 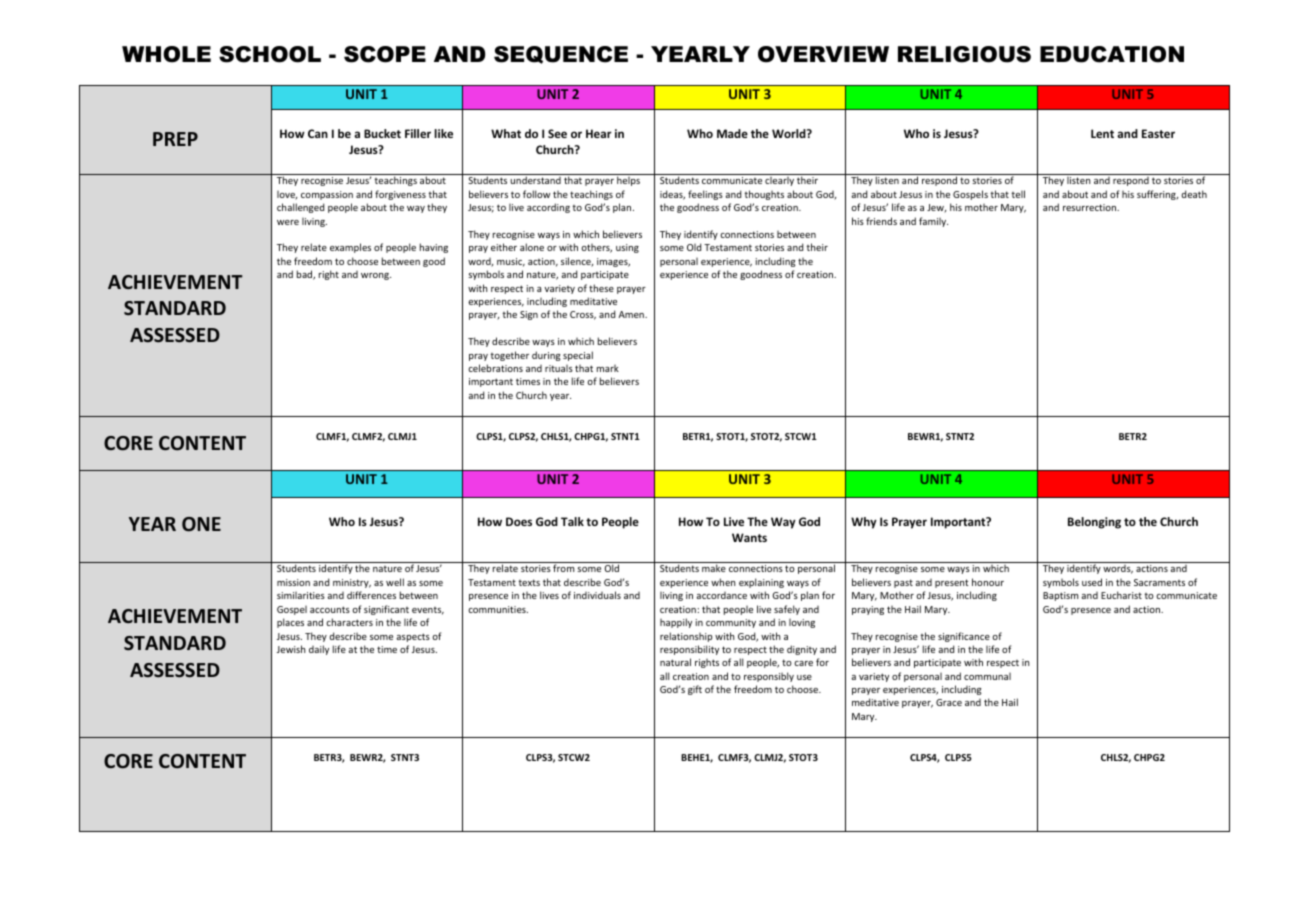 I want to click on celebrations, so click(x=495, y=368).
